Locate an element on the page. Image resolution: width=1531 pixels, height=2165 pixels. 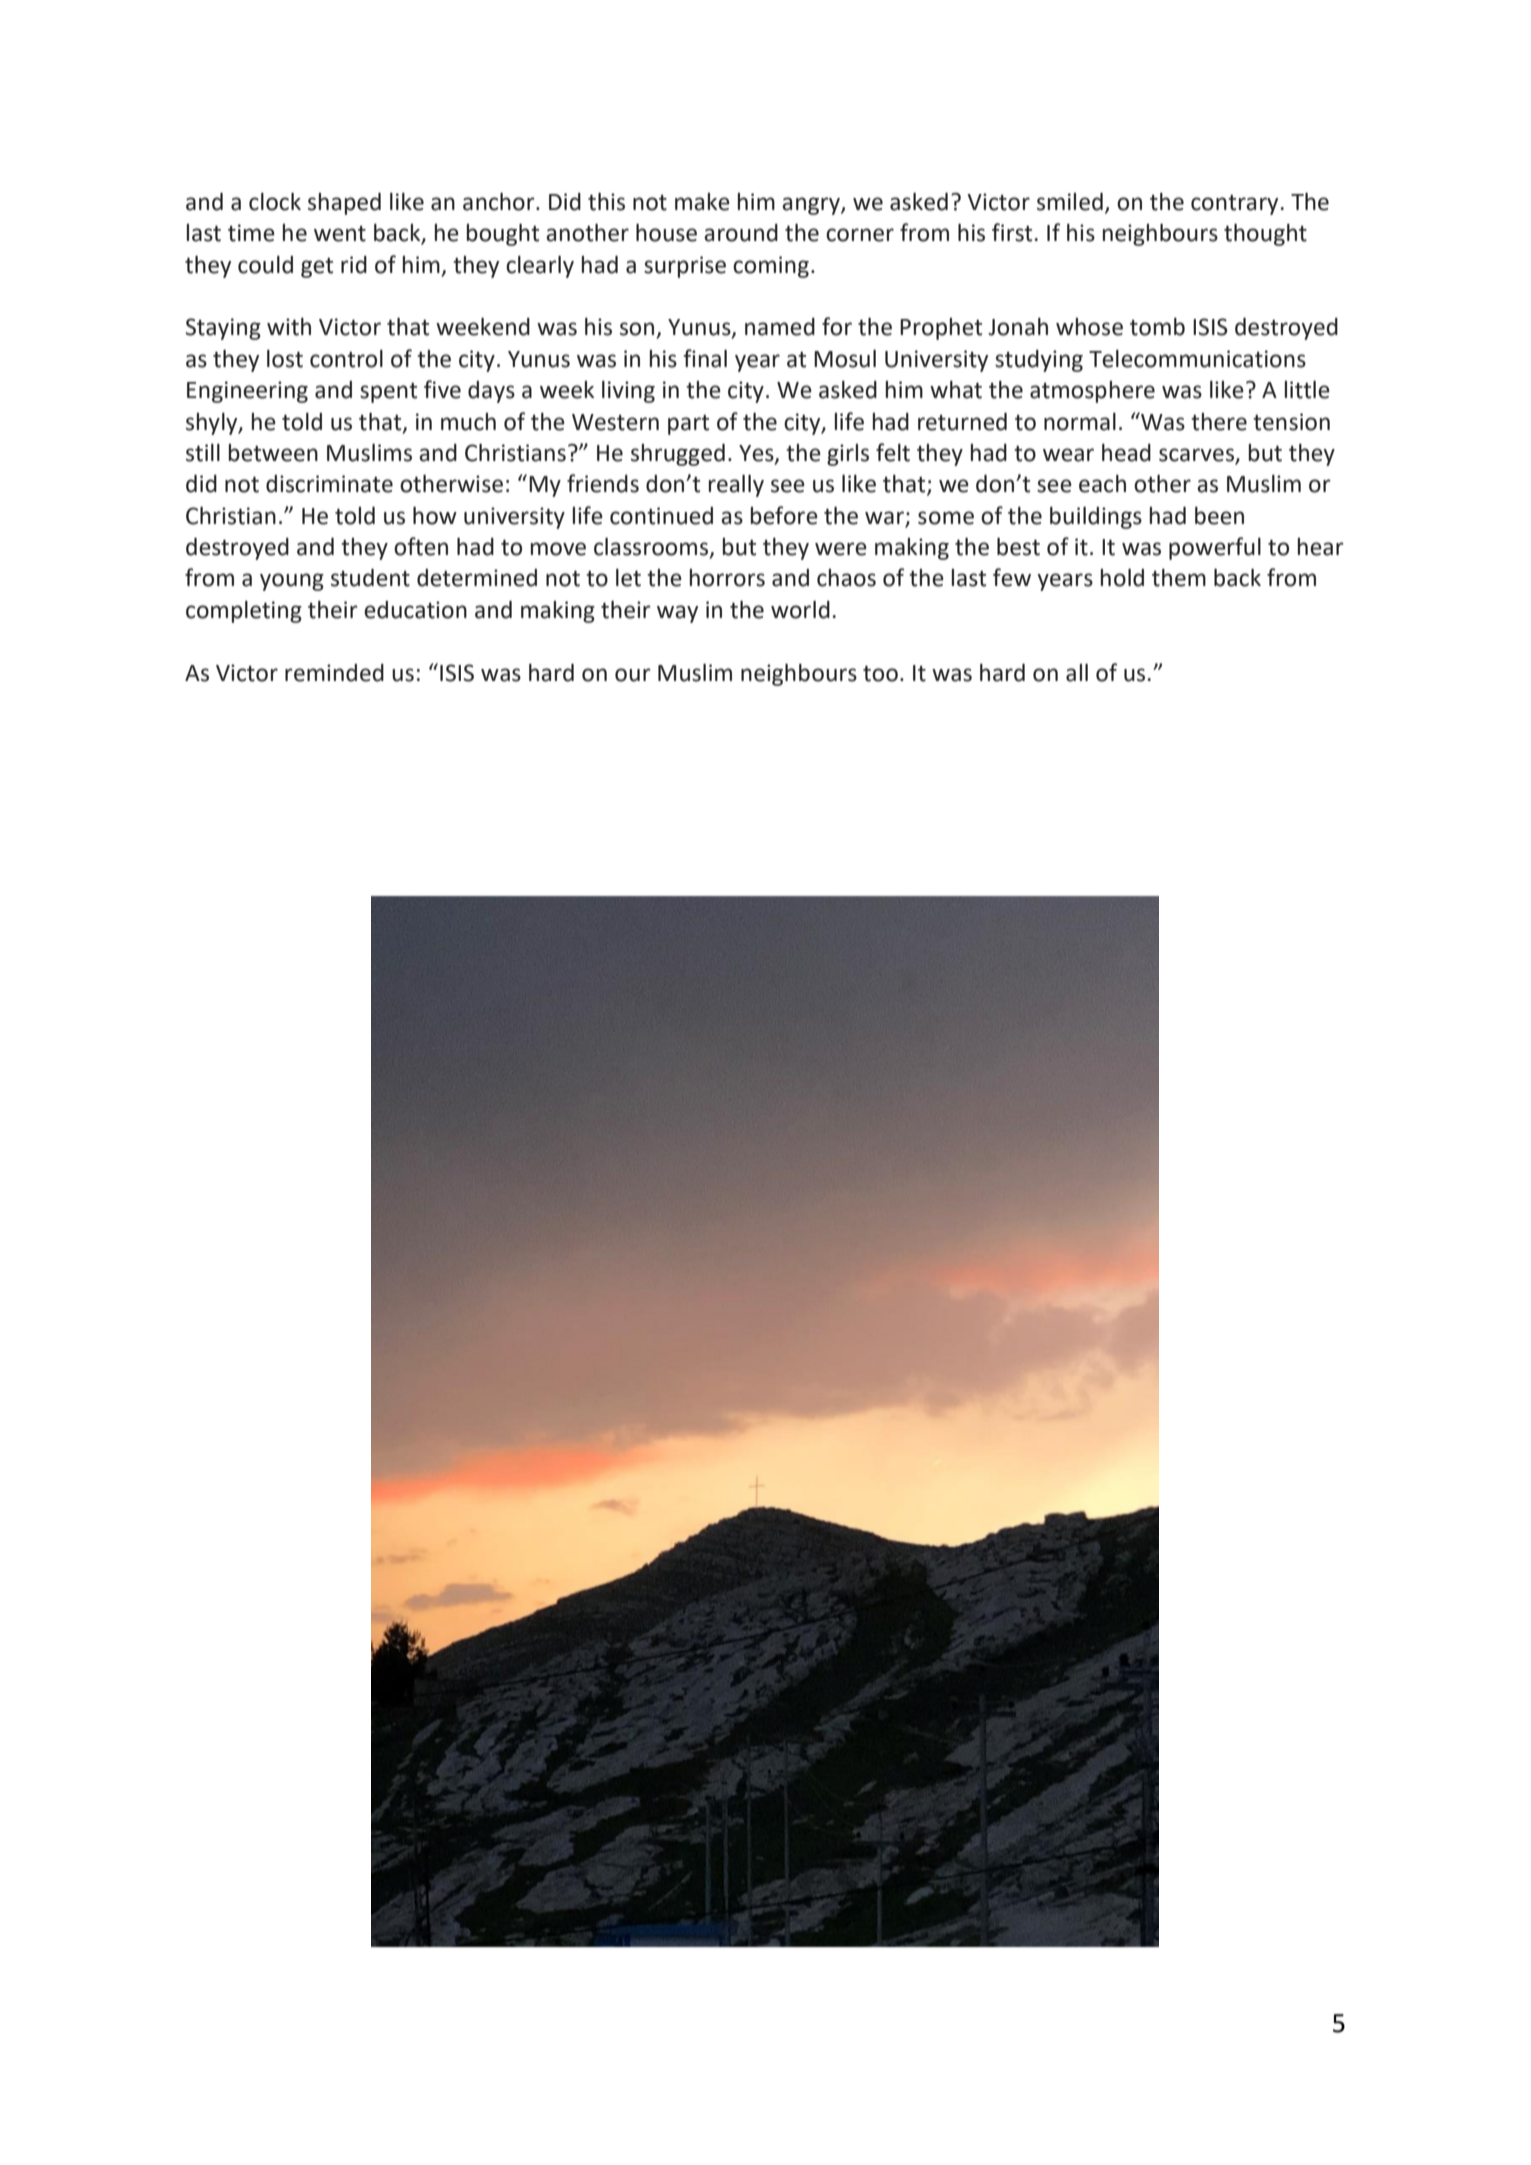
living is located at coordinates (628, 392).
